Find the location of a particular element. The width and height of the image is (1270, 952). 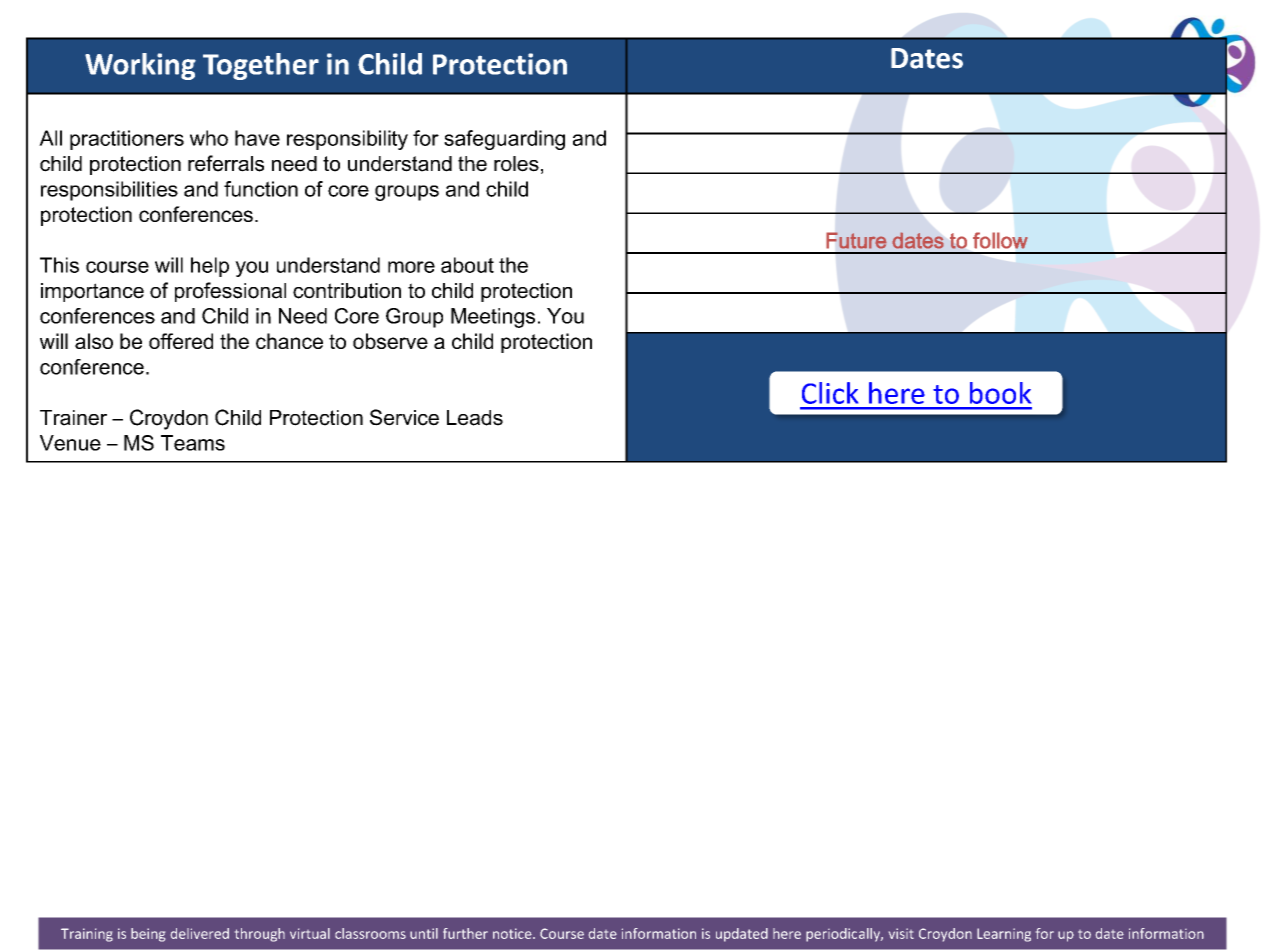

visit is located at coordinates (901, 933).
